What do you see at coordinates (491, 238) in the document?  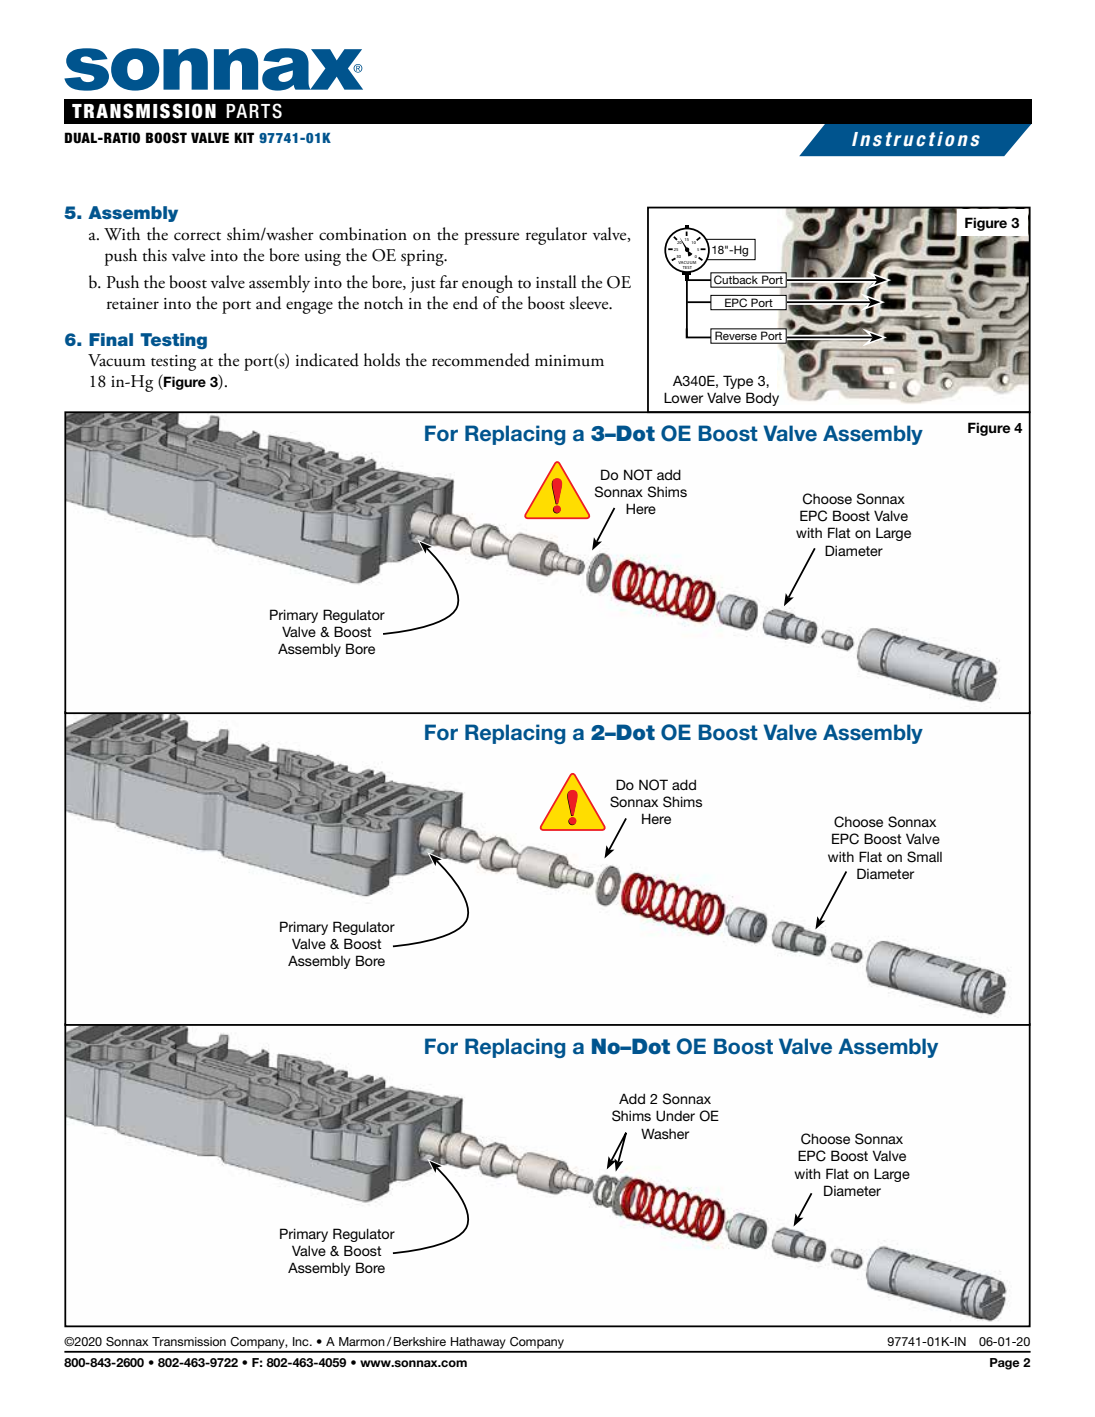 I see `pressure` at bounding box center [491, 238].
